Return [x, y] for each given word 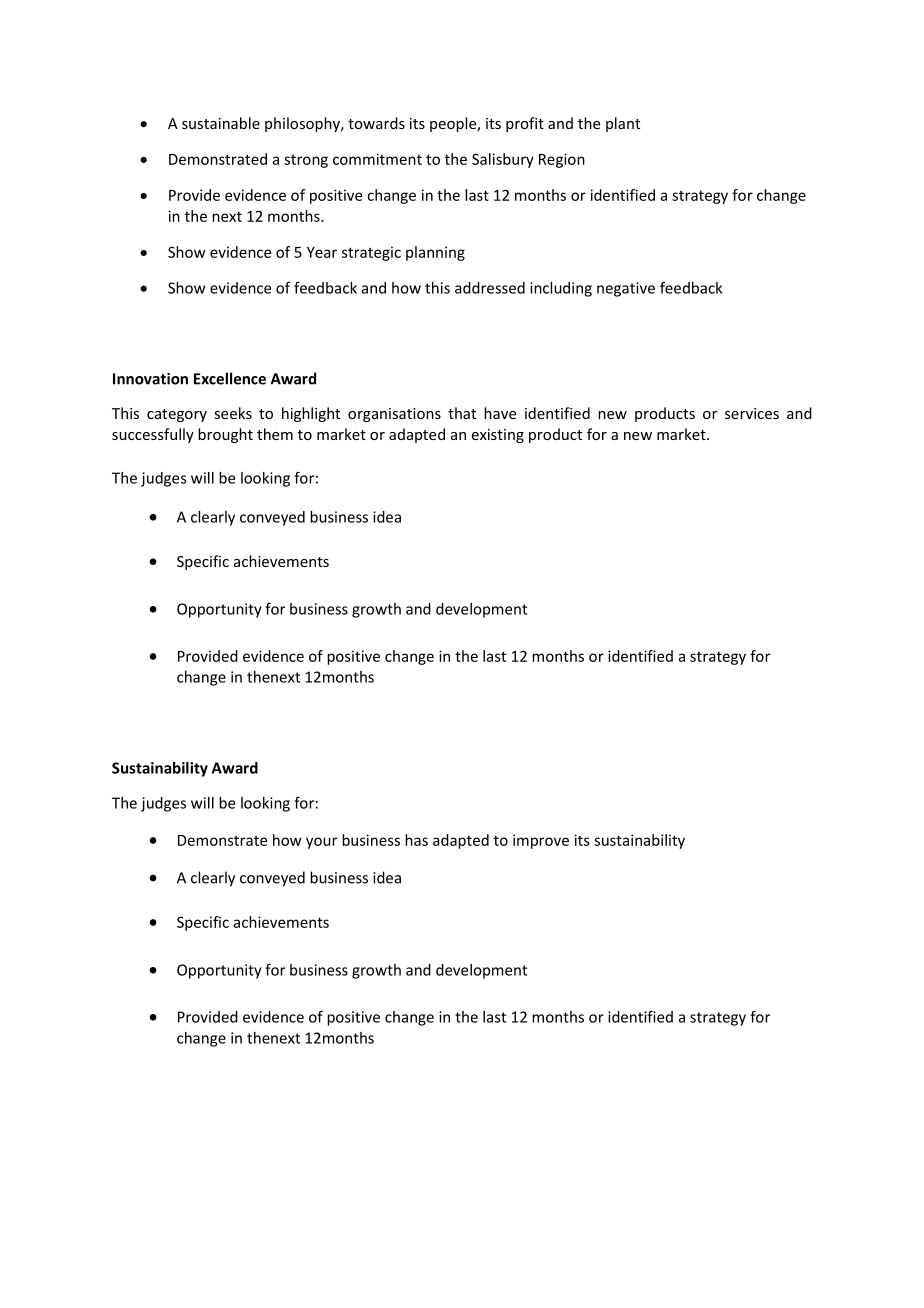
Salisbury [503, 160]
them [275, 434]
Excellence [230, 378]
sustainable [221, 123]
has [416, 840]
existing [498, 436]
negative [626, 289]
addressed [490, 288]
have [500, 413]
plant [623, 124]
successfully [153, 435]
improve [541, 841]
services [752, 413]
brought [225, 435]
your [321, 843]
